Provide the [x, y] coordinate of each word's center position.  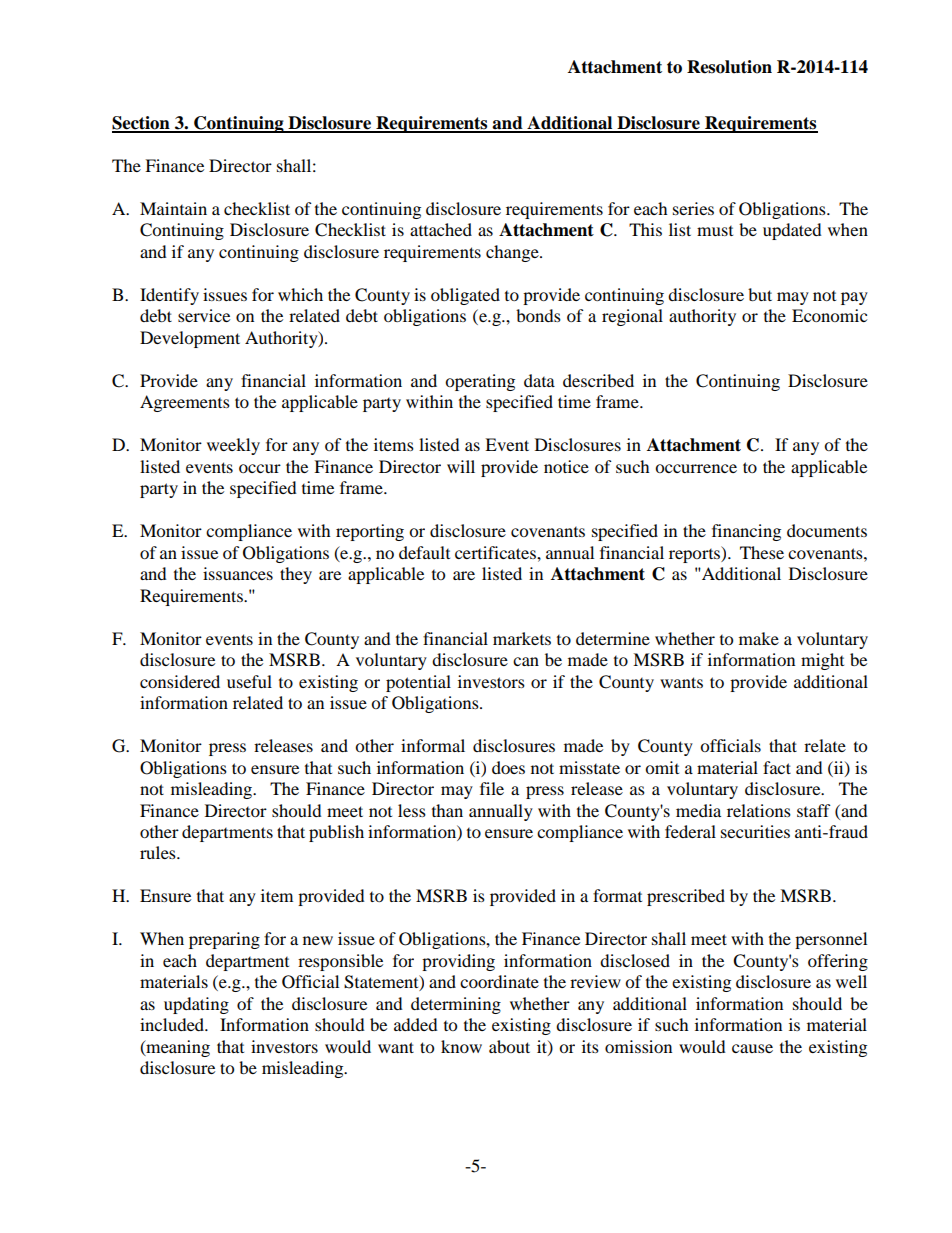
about [509, 1046]
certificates [496, 552]
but [760, 294]
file [492, 788]
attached [441, 229]
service [204, 315]
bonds [538, 315]
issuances [238, 573]
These [762, 552]
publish [336, 833]
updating [196, 1005]
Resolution [729, 67]
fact [777, 767]
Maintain [173, 208]
